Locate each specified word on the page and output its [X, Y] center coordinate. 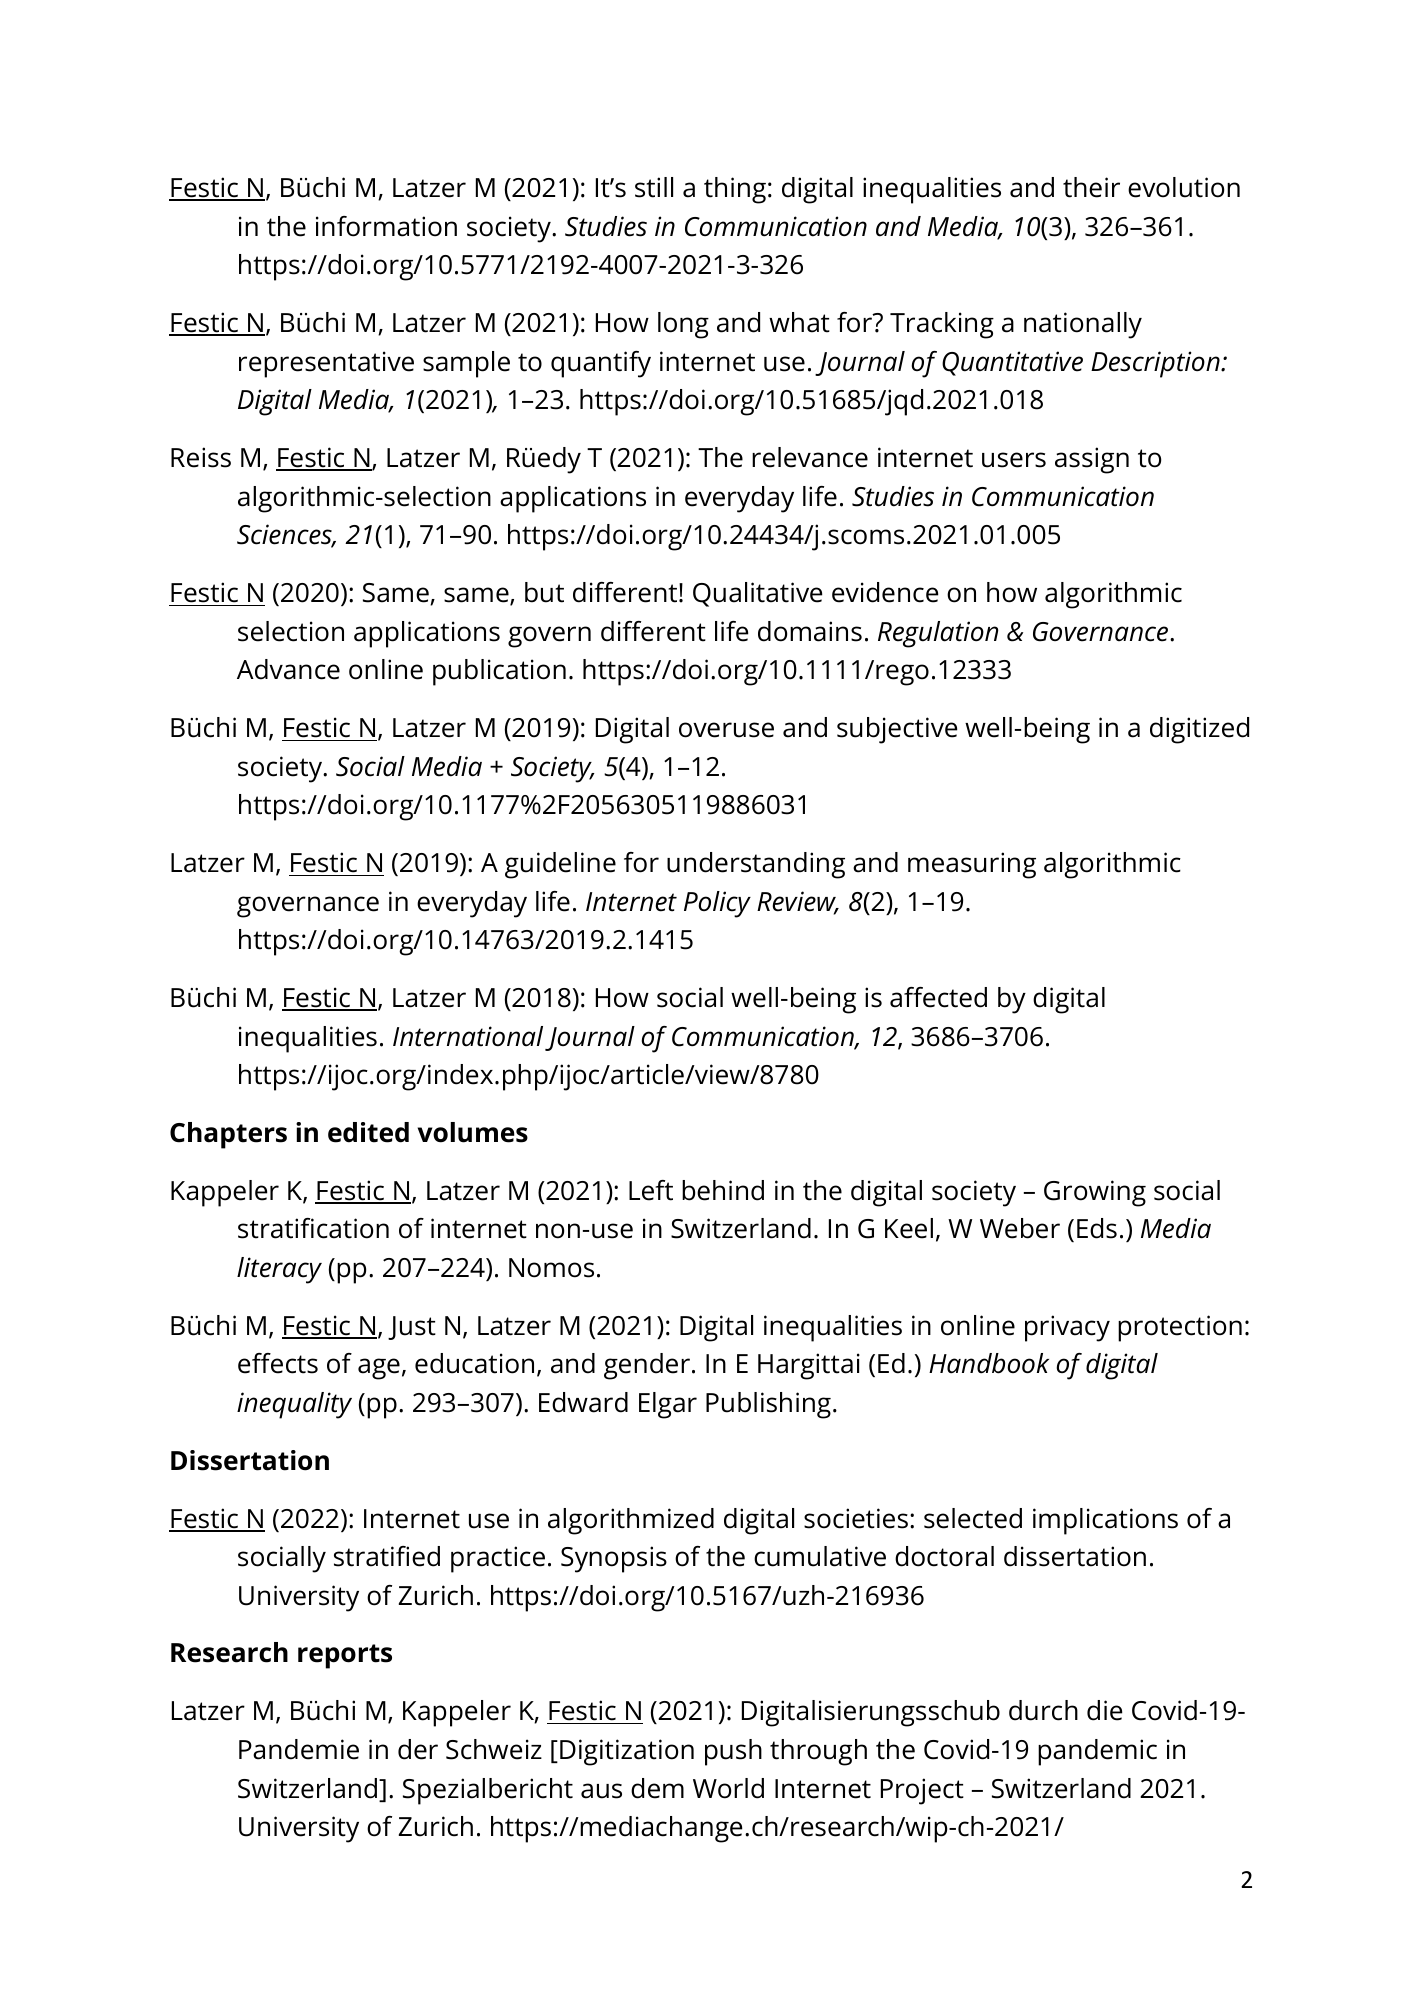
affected [938, 997]
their [1091, 187]
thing [735, 190]
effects [278, 1363]
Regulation [938, 634]
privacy [1067, 1328]
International [468, 1036]
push [733, 1752]
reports [345, 1656]
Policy [717, 904]
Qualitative [757, 594]
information [386, 226]
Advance [288, 669]
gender [647, 1366]
